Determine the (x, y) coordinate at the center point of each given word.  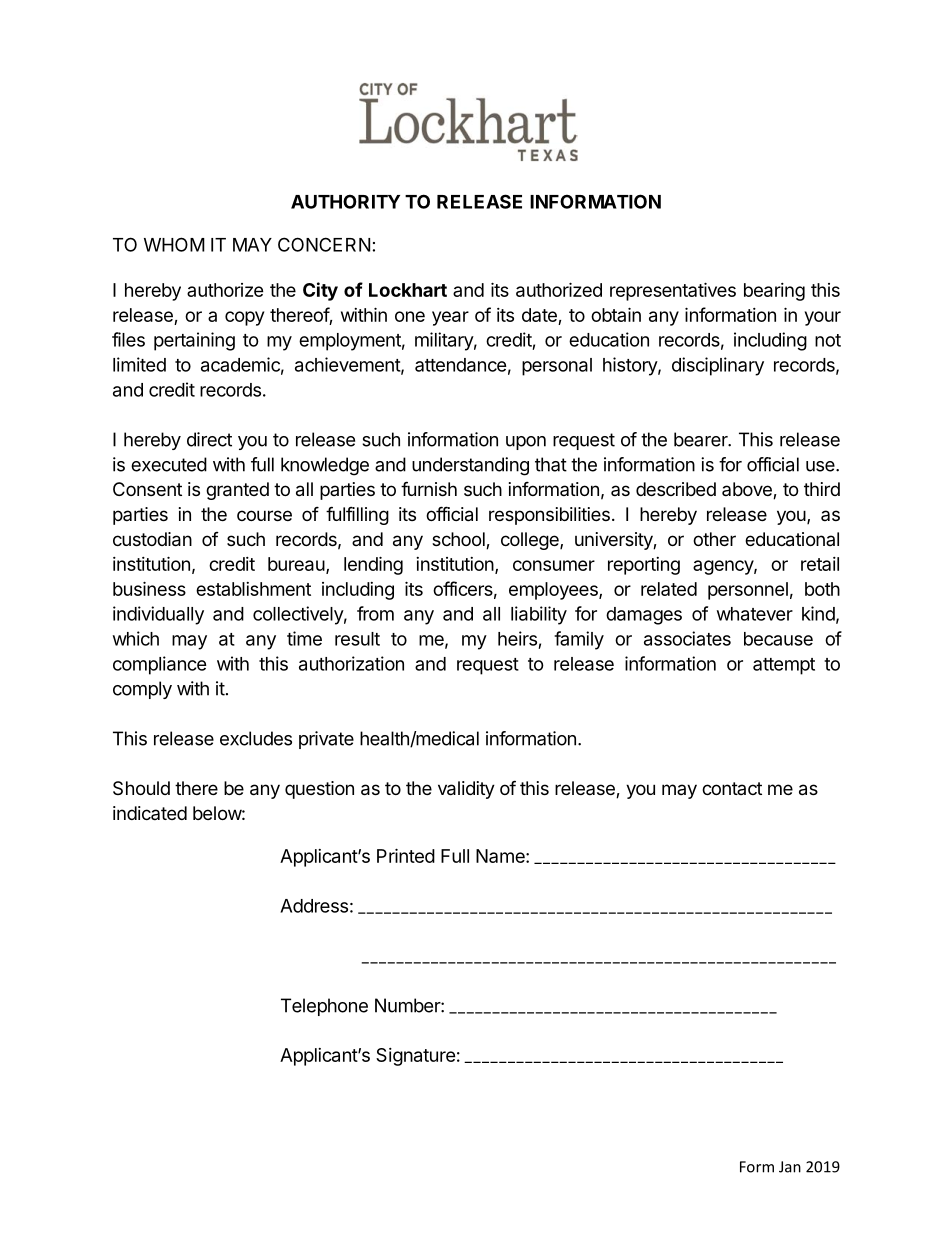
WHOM (174, 244)
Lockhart (408, 290)
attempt (784, 666)
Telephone (324, 1007)
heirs (517, 638)
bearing (774, 292)
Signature (416, 1057)
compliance (160, 665)
